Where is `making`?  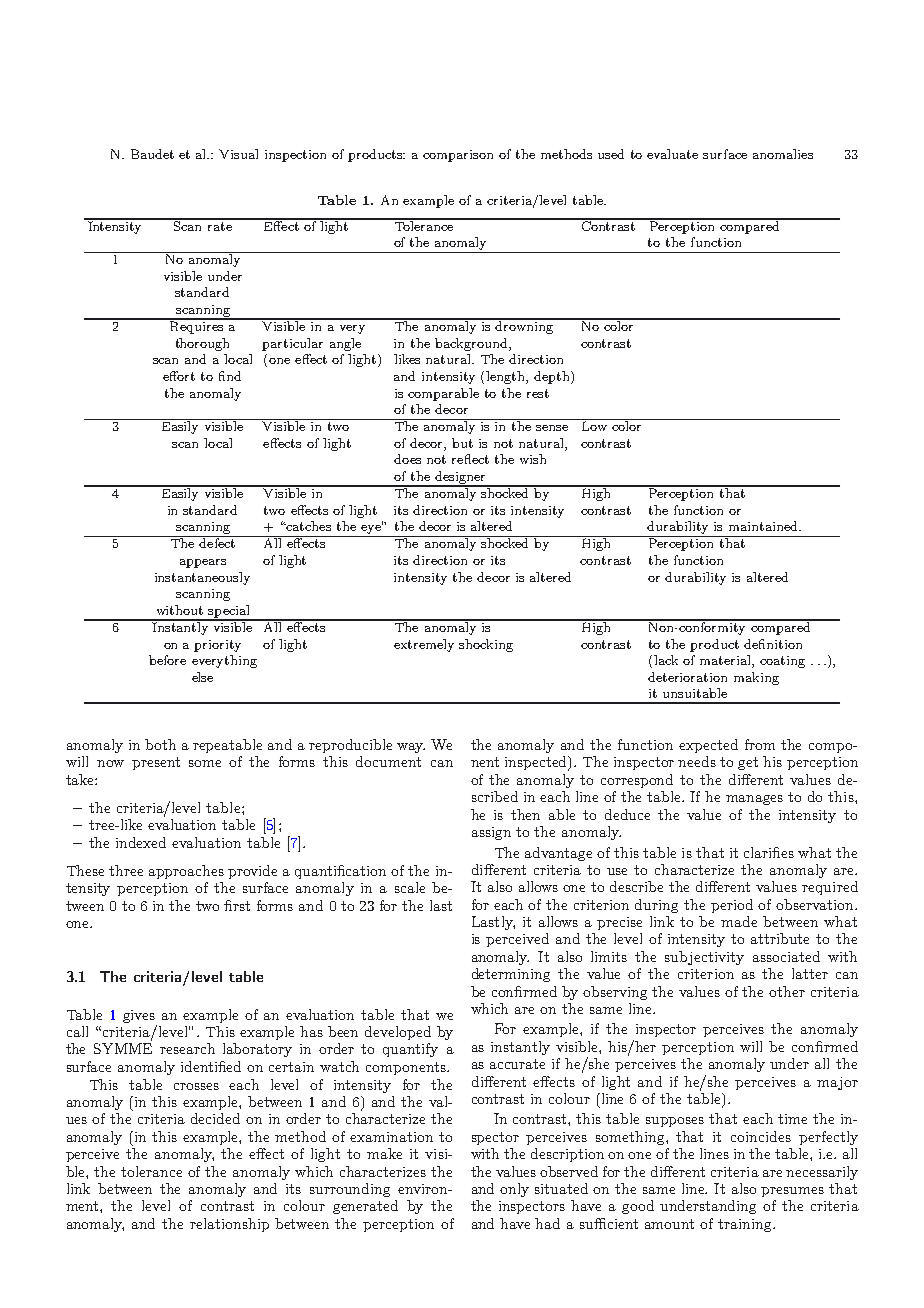
making is located at coordinates (756, 678).
